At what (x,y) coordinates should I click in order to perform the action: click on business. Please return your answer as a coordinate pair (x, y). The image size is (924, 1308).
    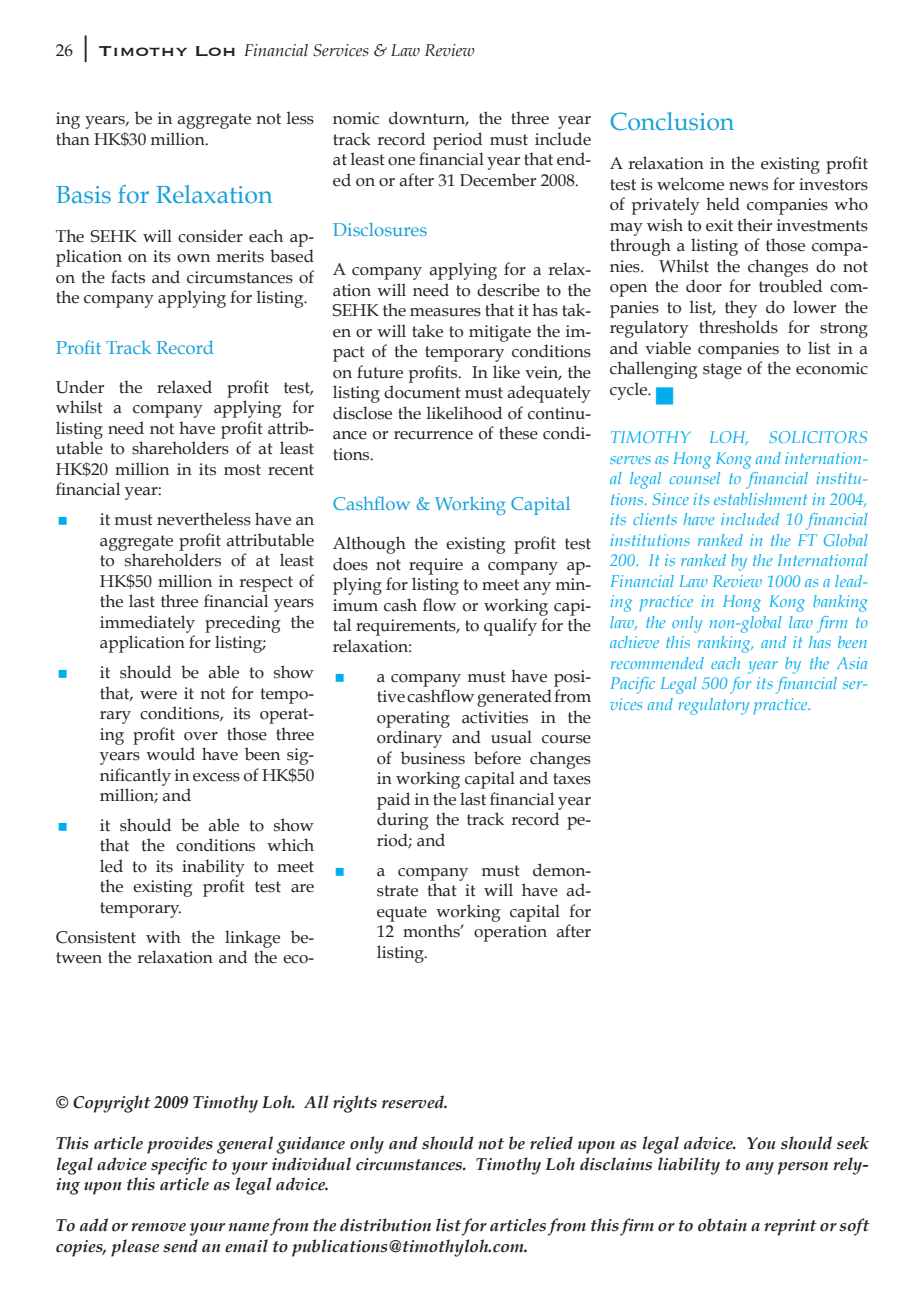
    Looking at the image, I should click on (433, 758).
